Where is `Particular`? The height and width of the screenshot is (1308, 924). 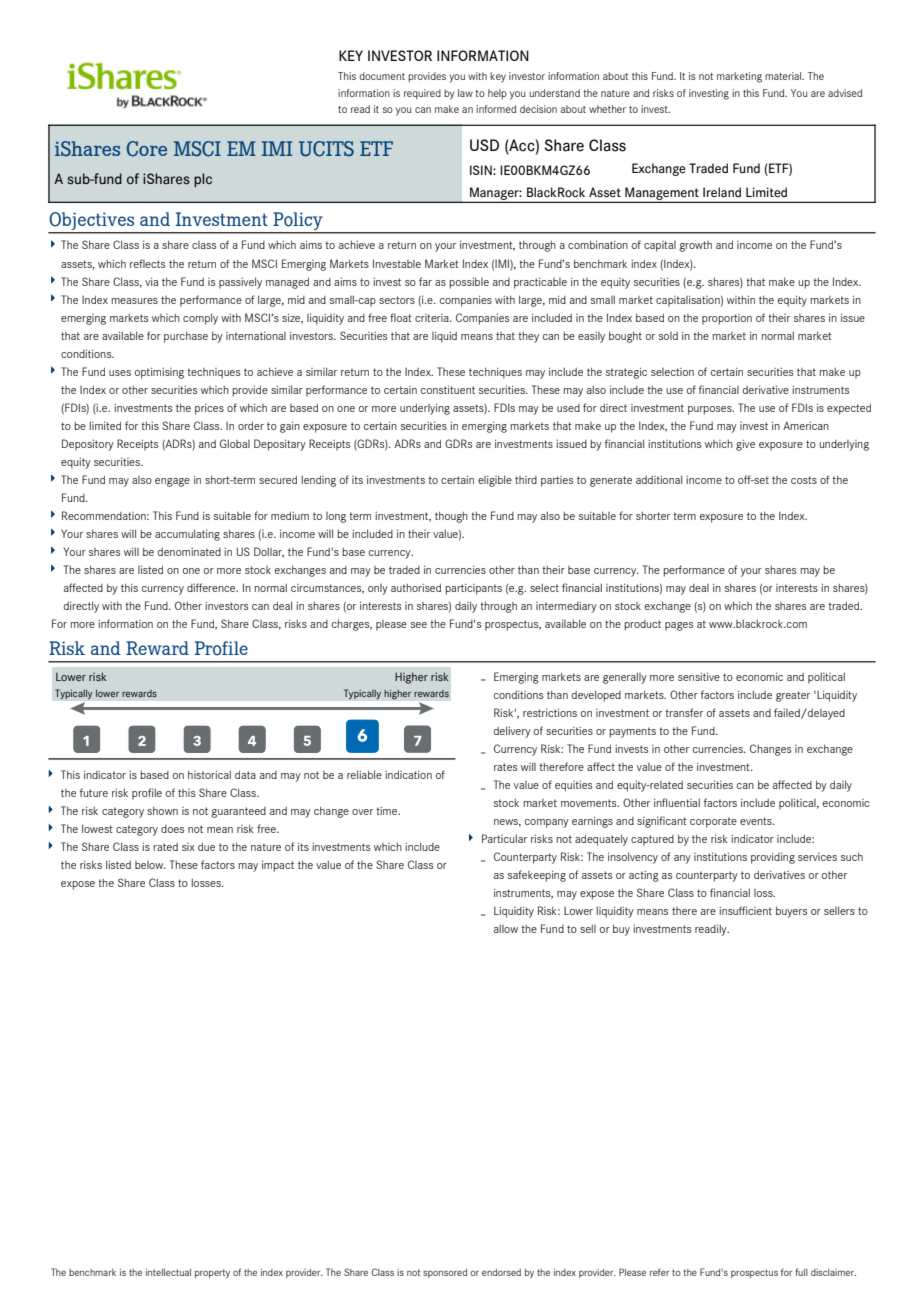 Particular is located at coordinates (504, 838).
